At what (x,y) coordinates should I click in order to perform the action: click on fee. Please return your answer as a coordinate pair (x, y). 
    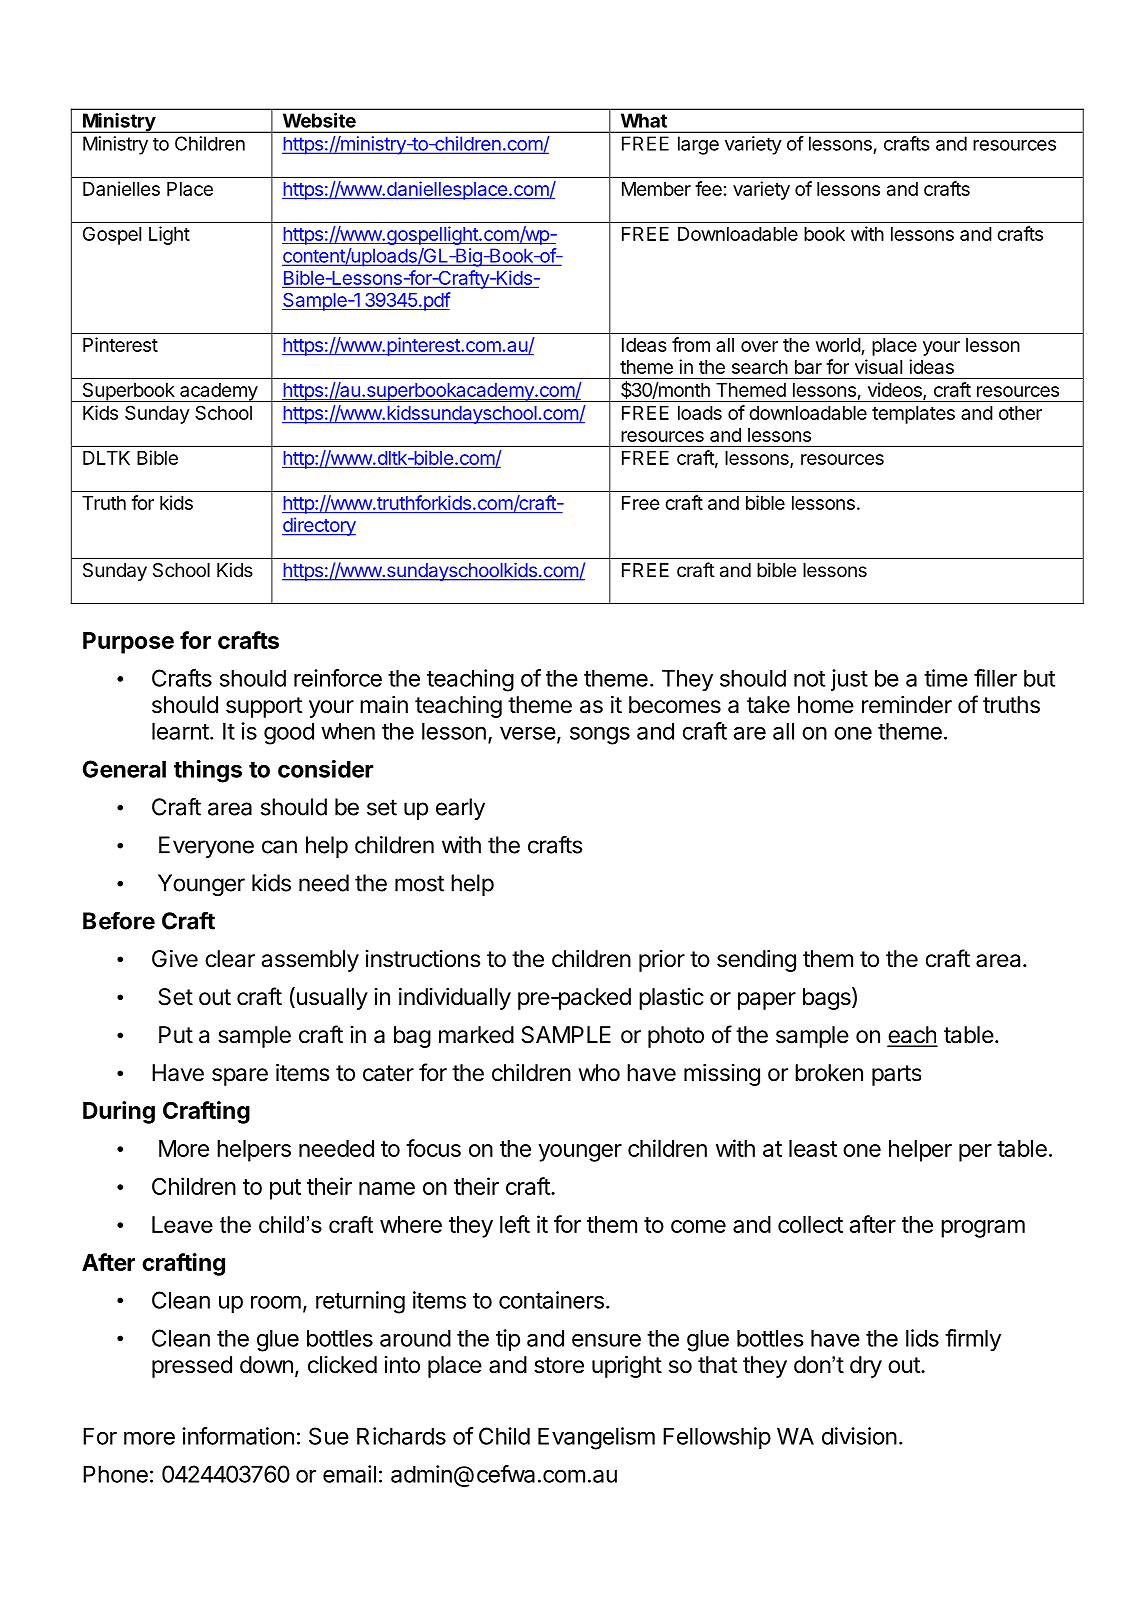
    Looking at the image, I should click on (708, 188).
